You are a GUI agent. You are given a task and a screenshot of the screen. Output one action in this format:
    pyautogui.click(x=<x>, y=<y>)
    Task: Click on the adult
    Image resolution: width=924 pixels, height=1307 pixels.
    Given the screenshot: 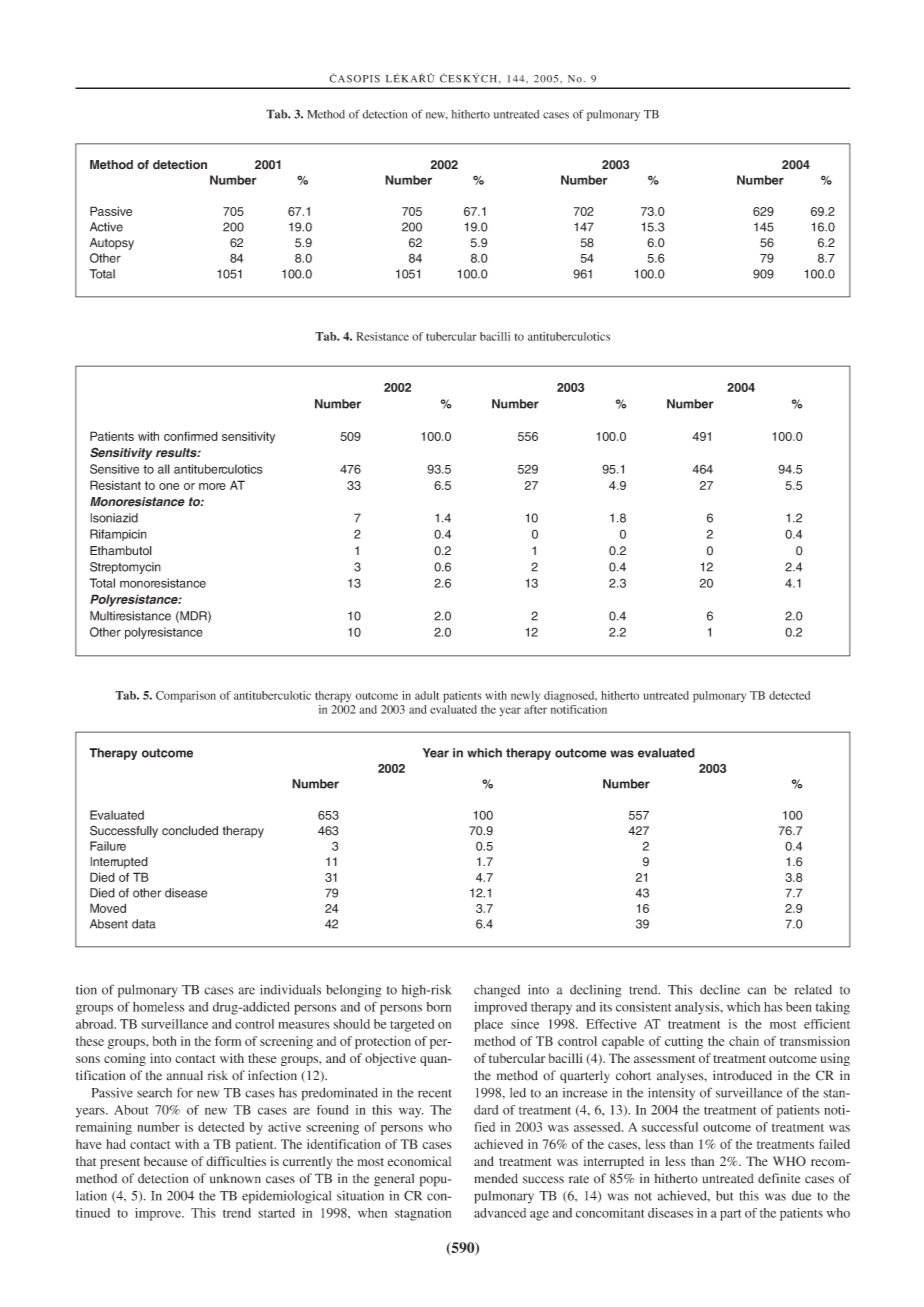 What is the action you would take?
    pyautogui.click(x=427, y=695)
